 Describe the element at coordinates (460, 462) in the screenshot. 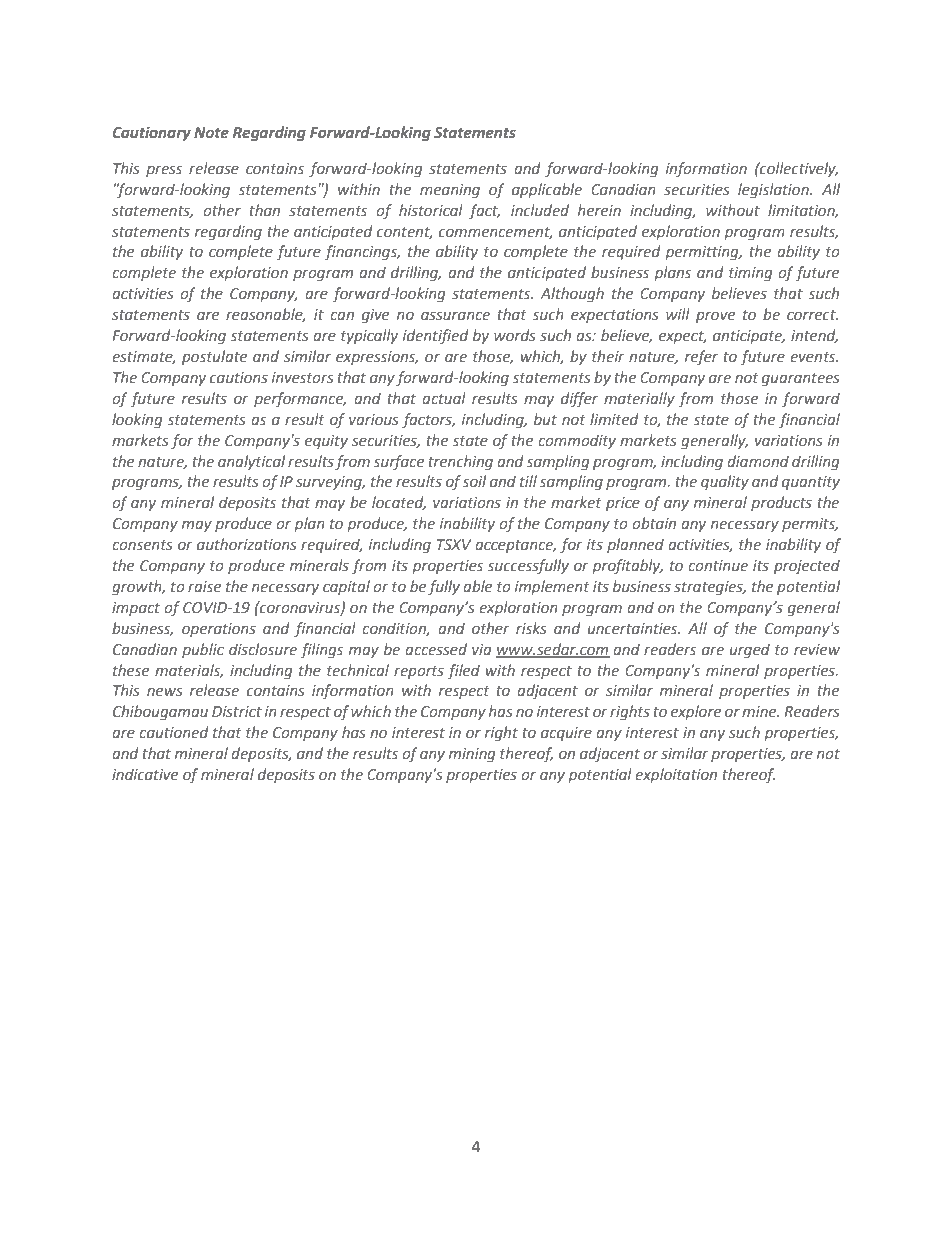

I see `trenching` at that location.
